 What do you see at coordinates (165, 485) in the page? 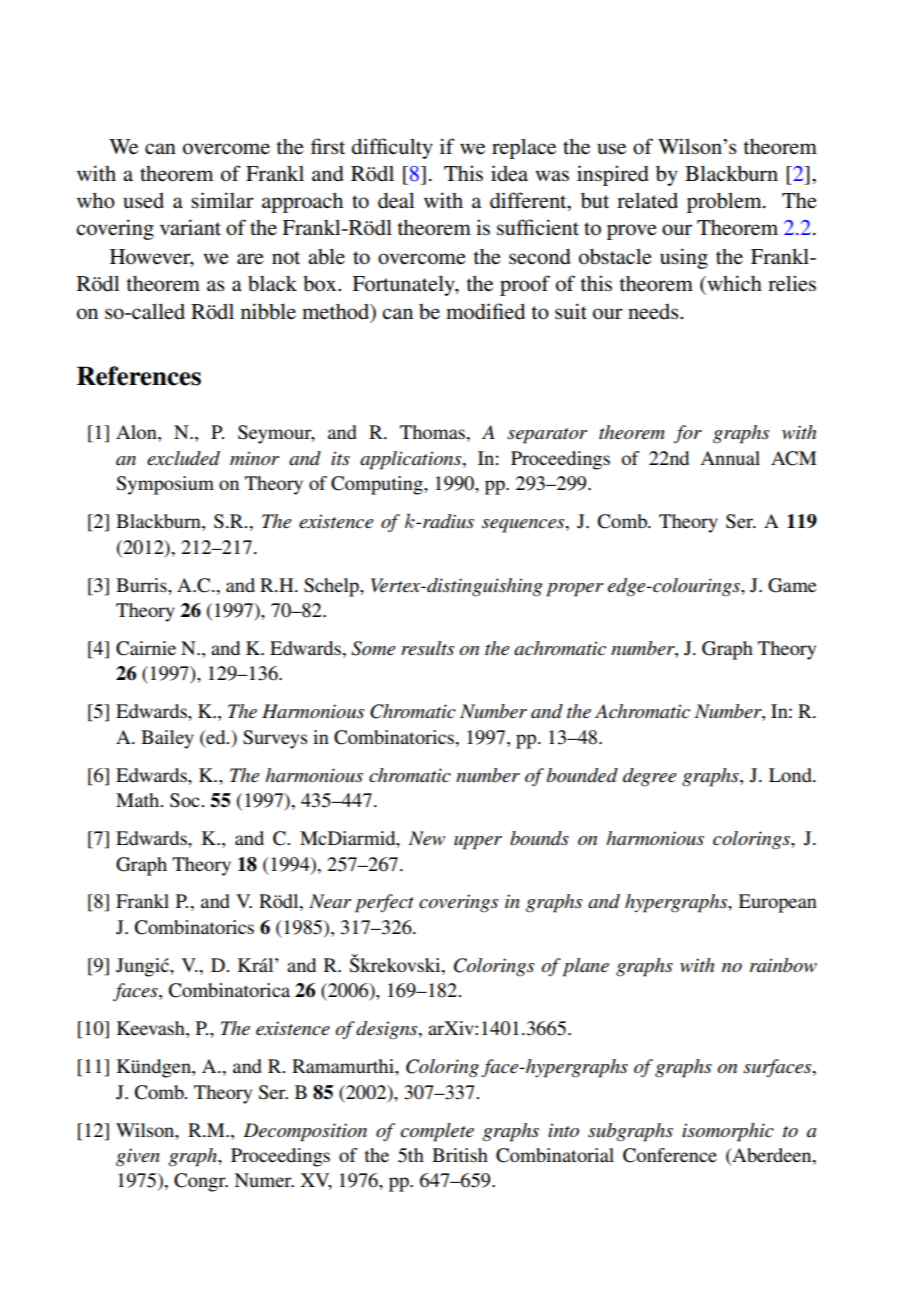
I see `Symposium` at bounding box center [165, 485].
